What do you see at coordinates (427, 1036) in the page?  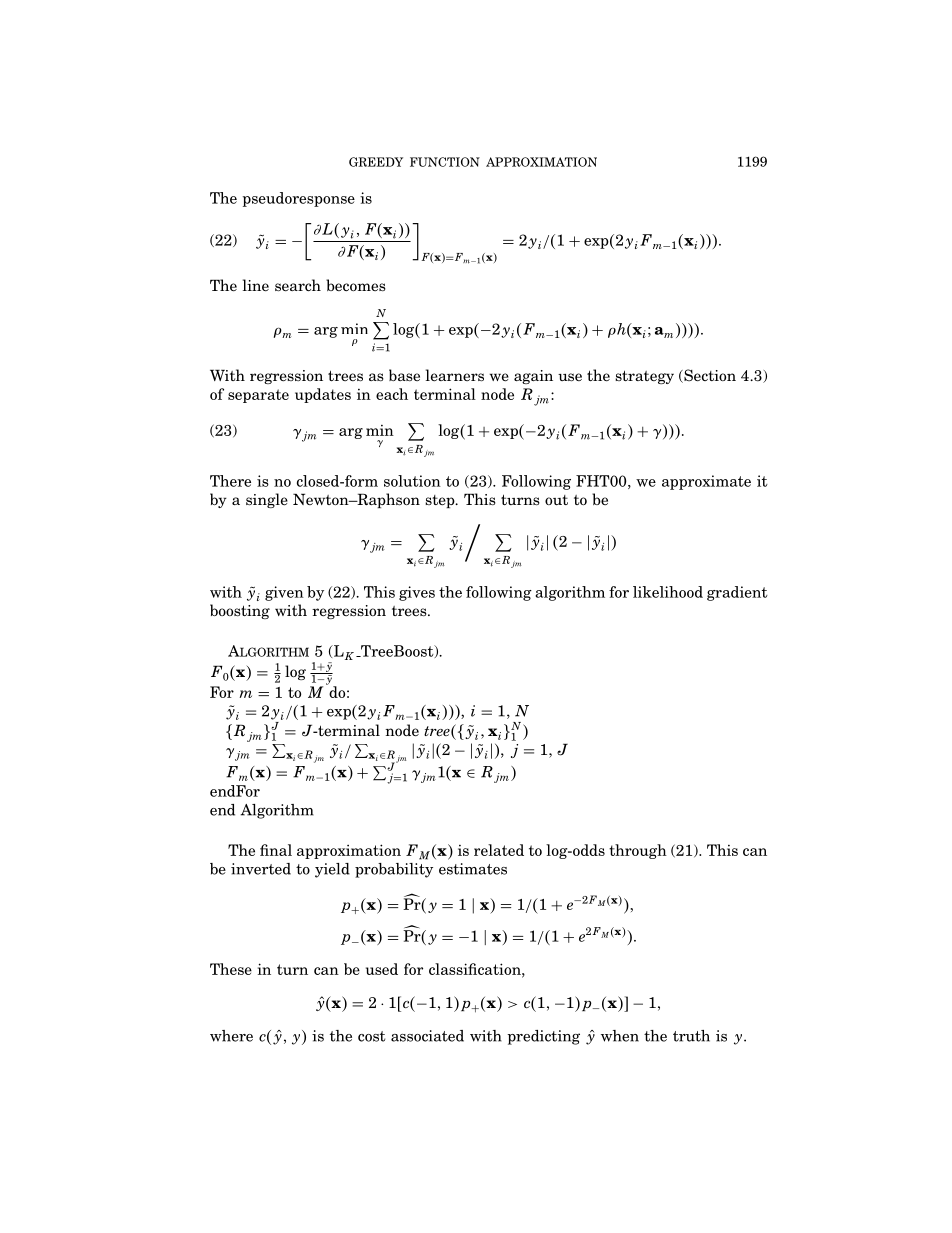 I see `associated` at bounding box center [427, 1036].
